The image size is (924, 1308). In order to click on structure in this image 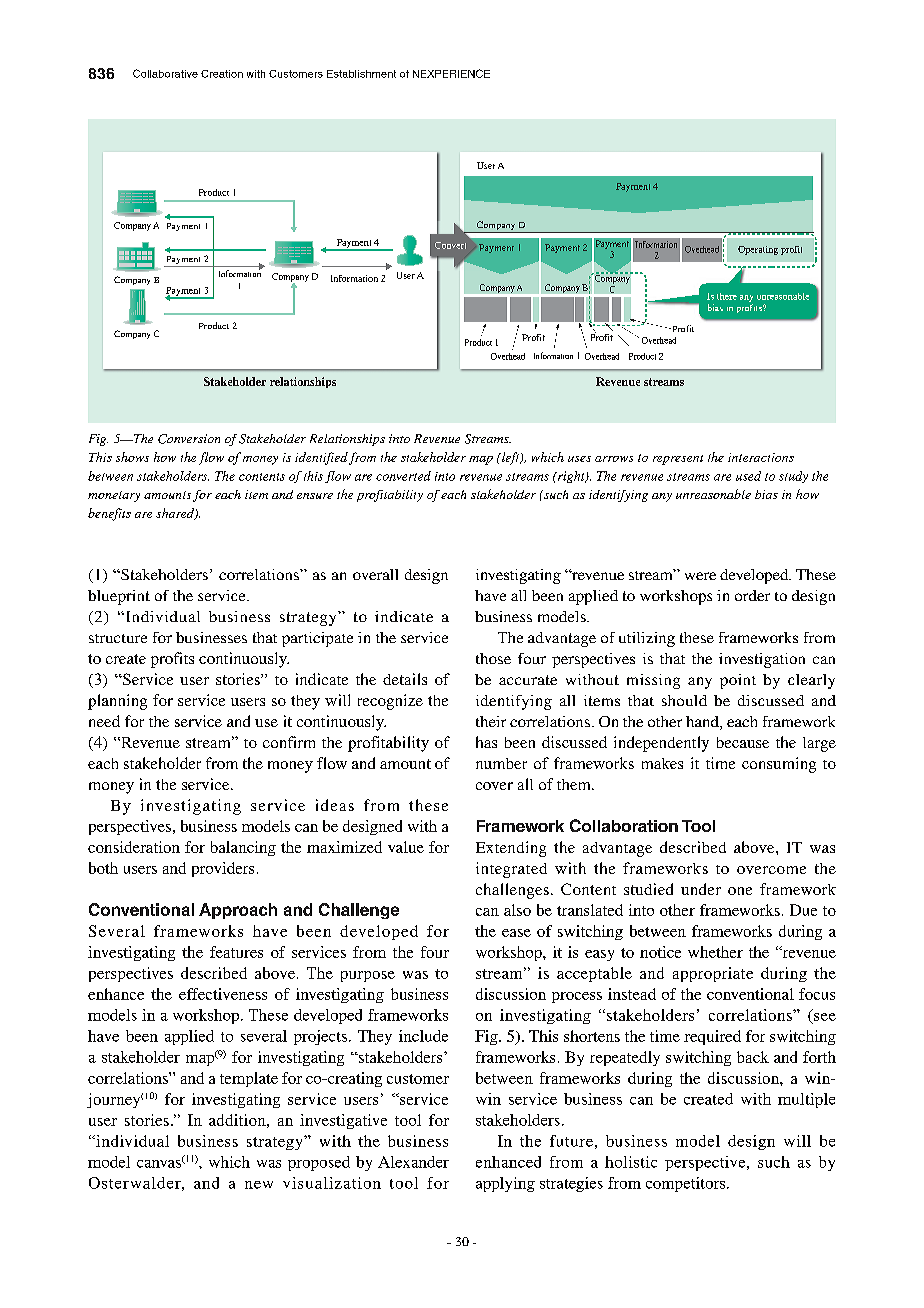, I will do `click(118, 638)`.
